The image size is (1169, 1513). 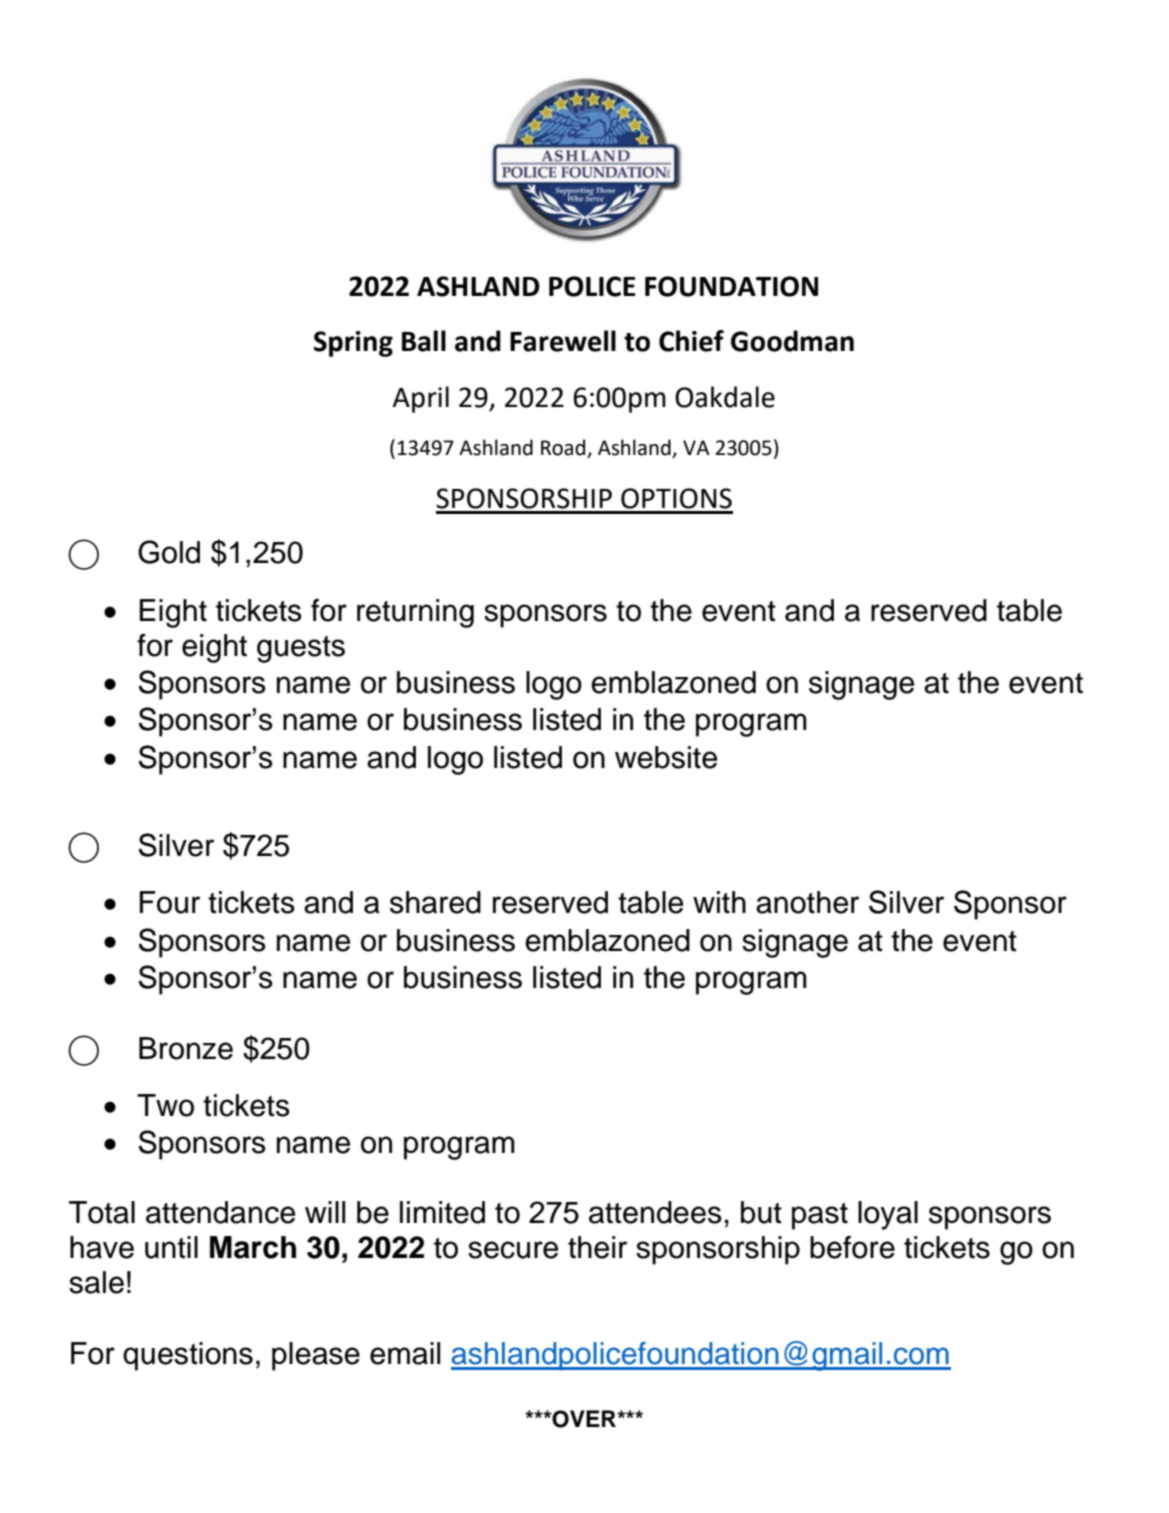 I want to click on email, so click(x=405, y=1353).
